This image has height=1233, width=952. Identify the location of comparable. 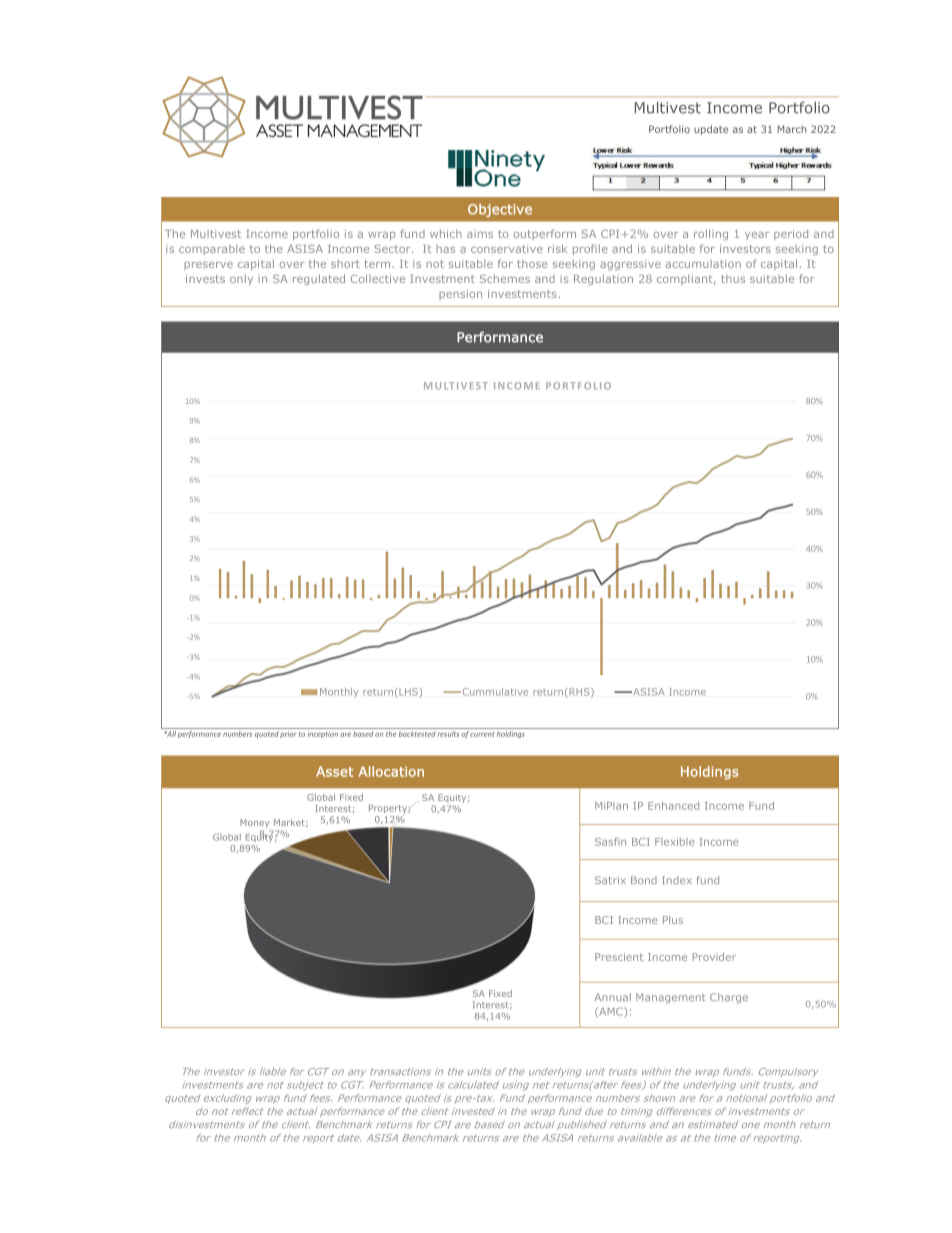
(212, 249).
